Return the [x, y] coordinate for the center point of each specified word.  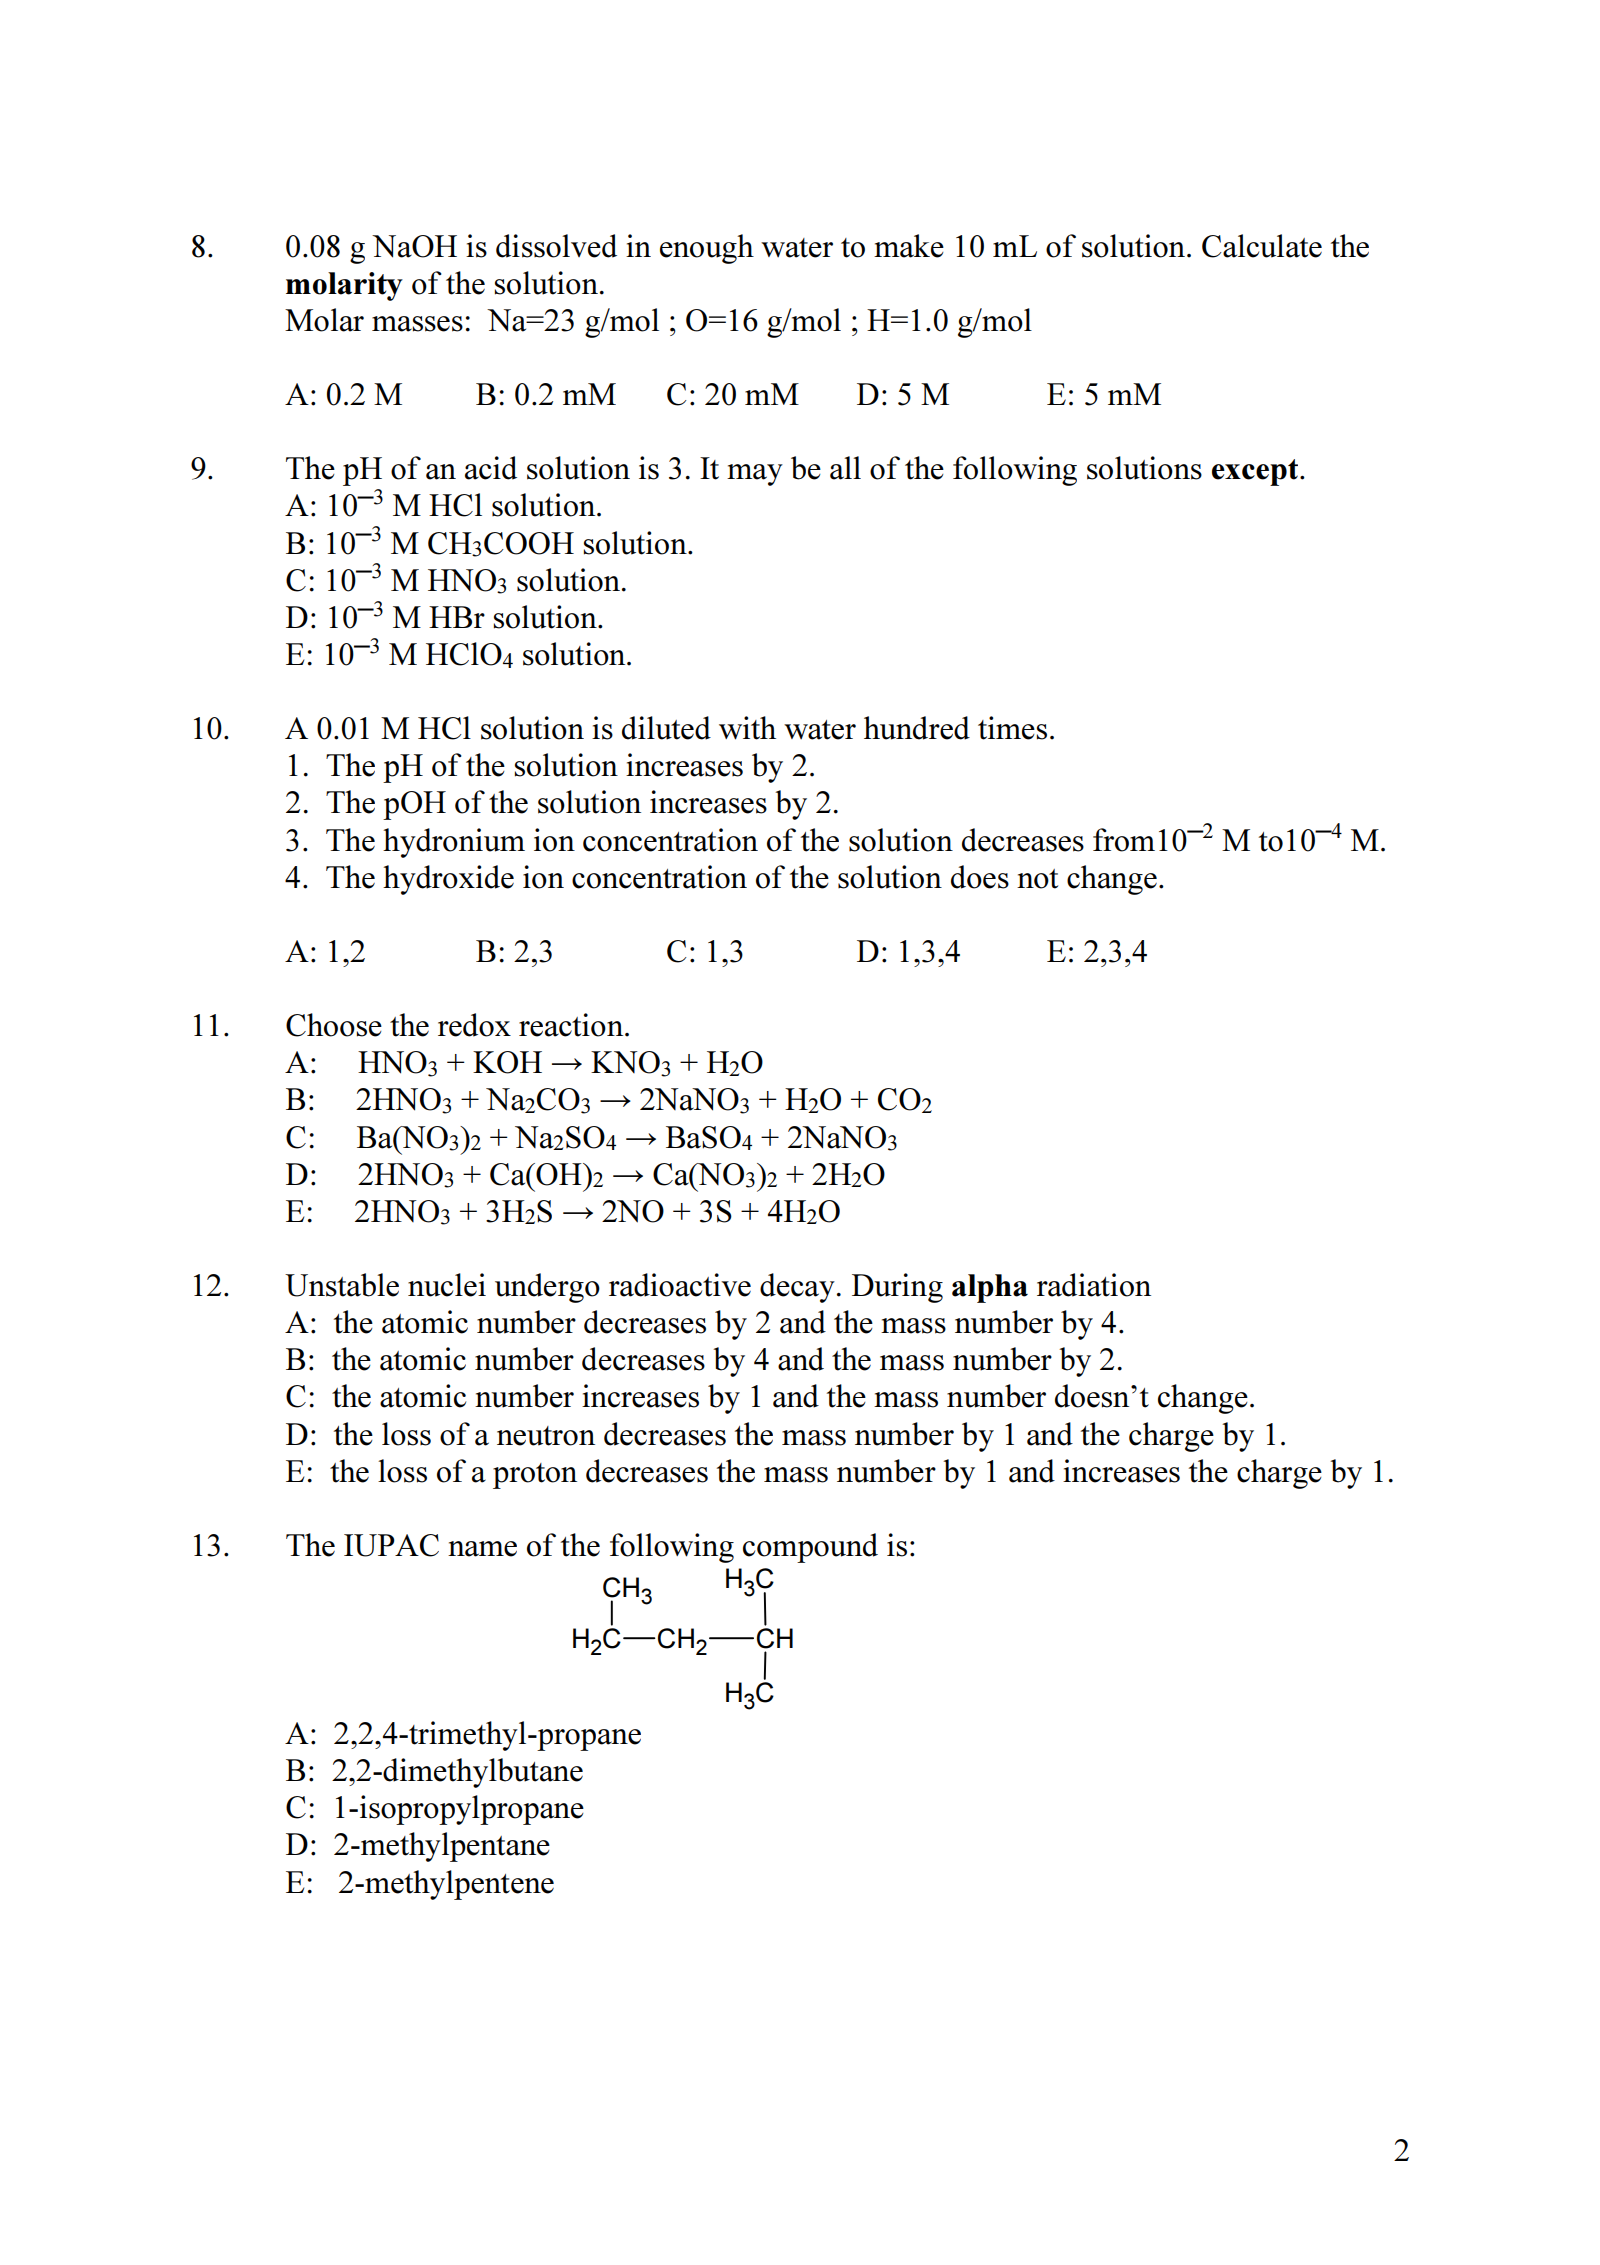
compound [810, 1548]
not [1037, 879]
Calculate [1262, 246]
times [1012, 728]
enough [707, 249]
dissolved [556, 246]
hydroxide [448, 880]
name [482, 1549]
